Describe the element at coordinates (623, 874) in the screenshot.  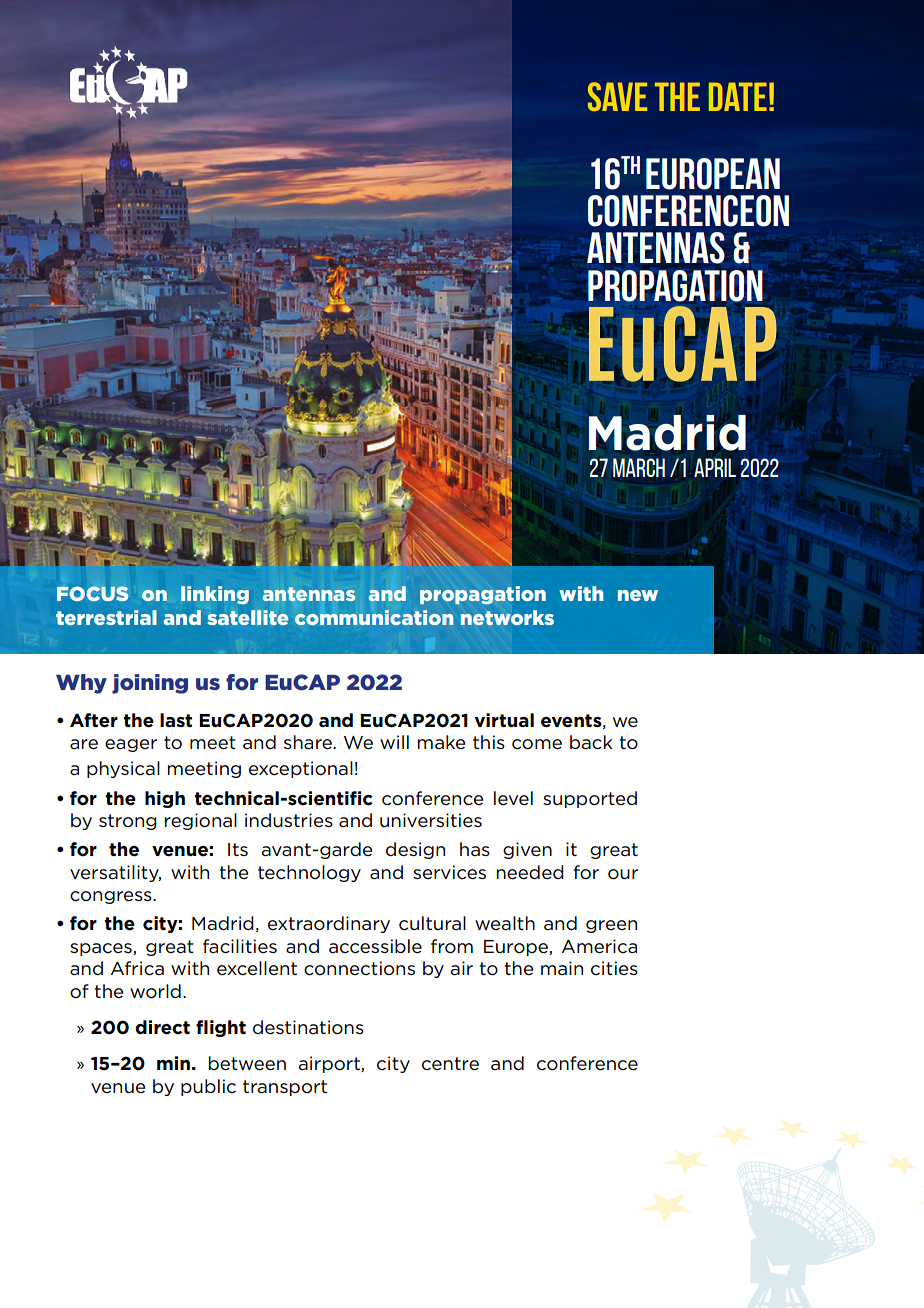
I see `our` at that location.
